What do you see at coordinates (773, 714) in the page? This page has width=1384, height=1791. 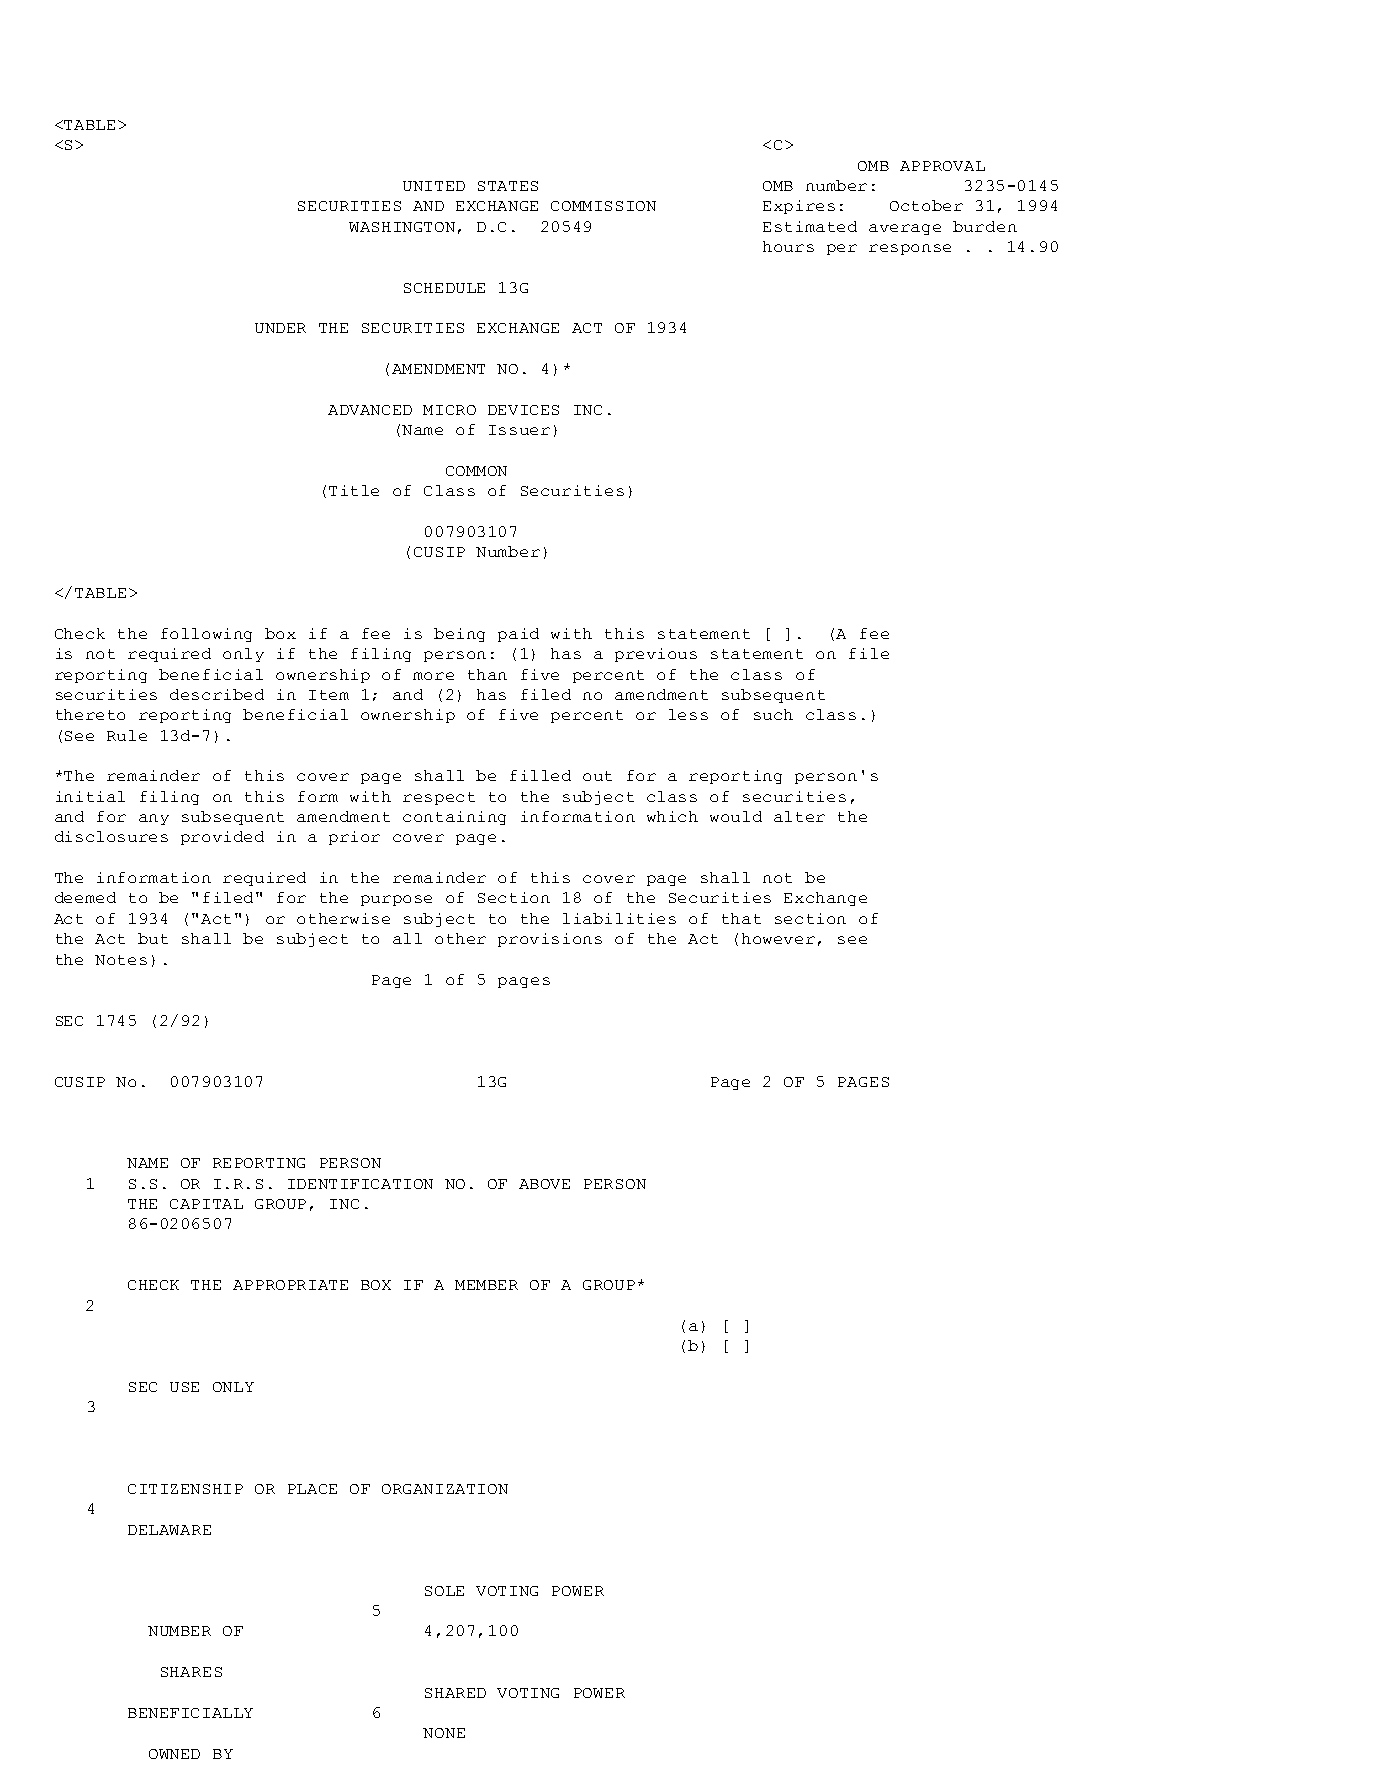 I see `such` at bounding box center [773, 714].
